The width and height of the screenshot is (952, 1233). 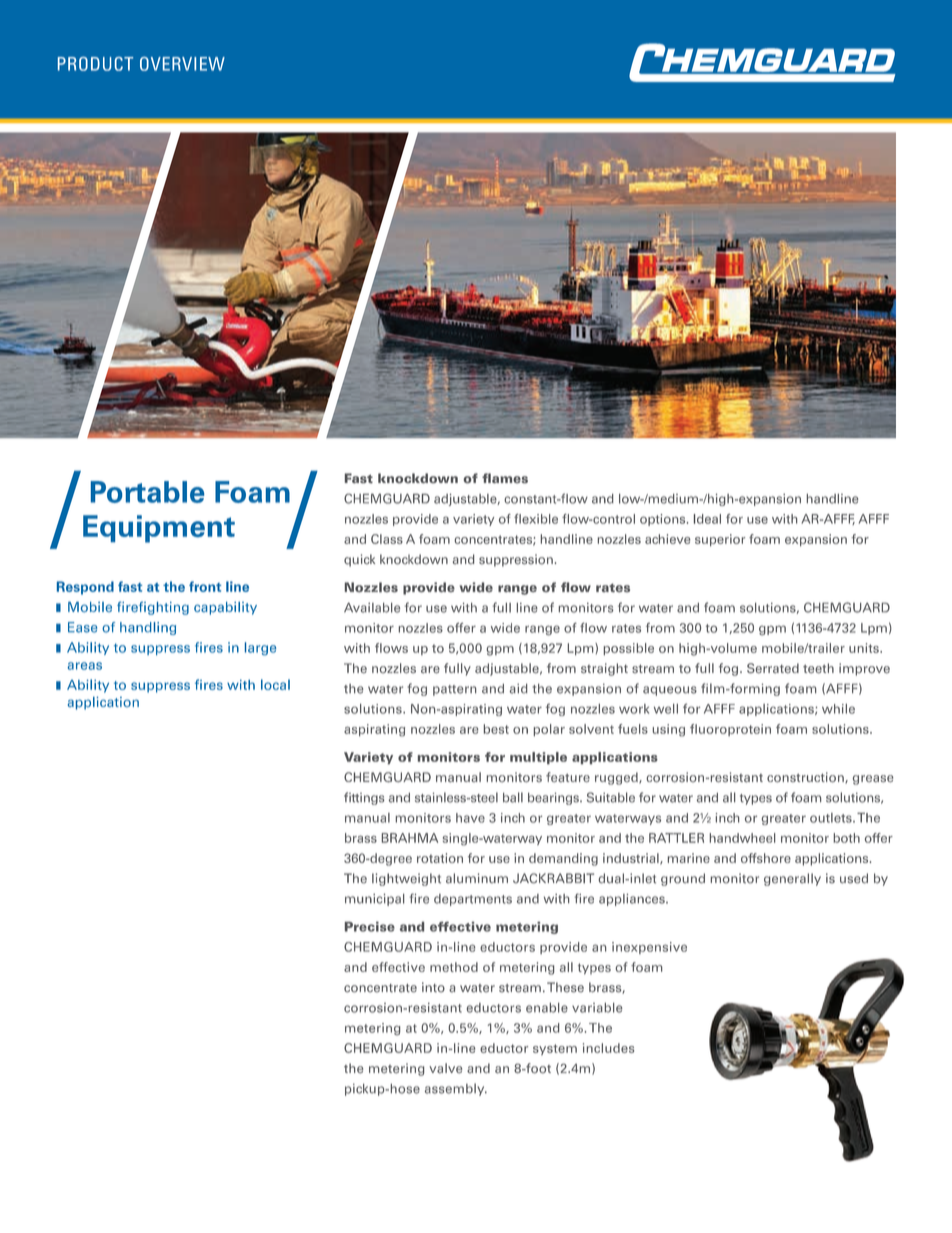 I want to click on flexible, so click(x=536, y=519).
